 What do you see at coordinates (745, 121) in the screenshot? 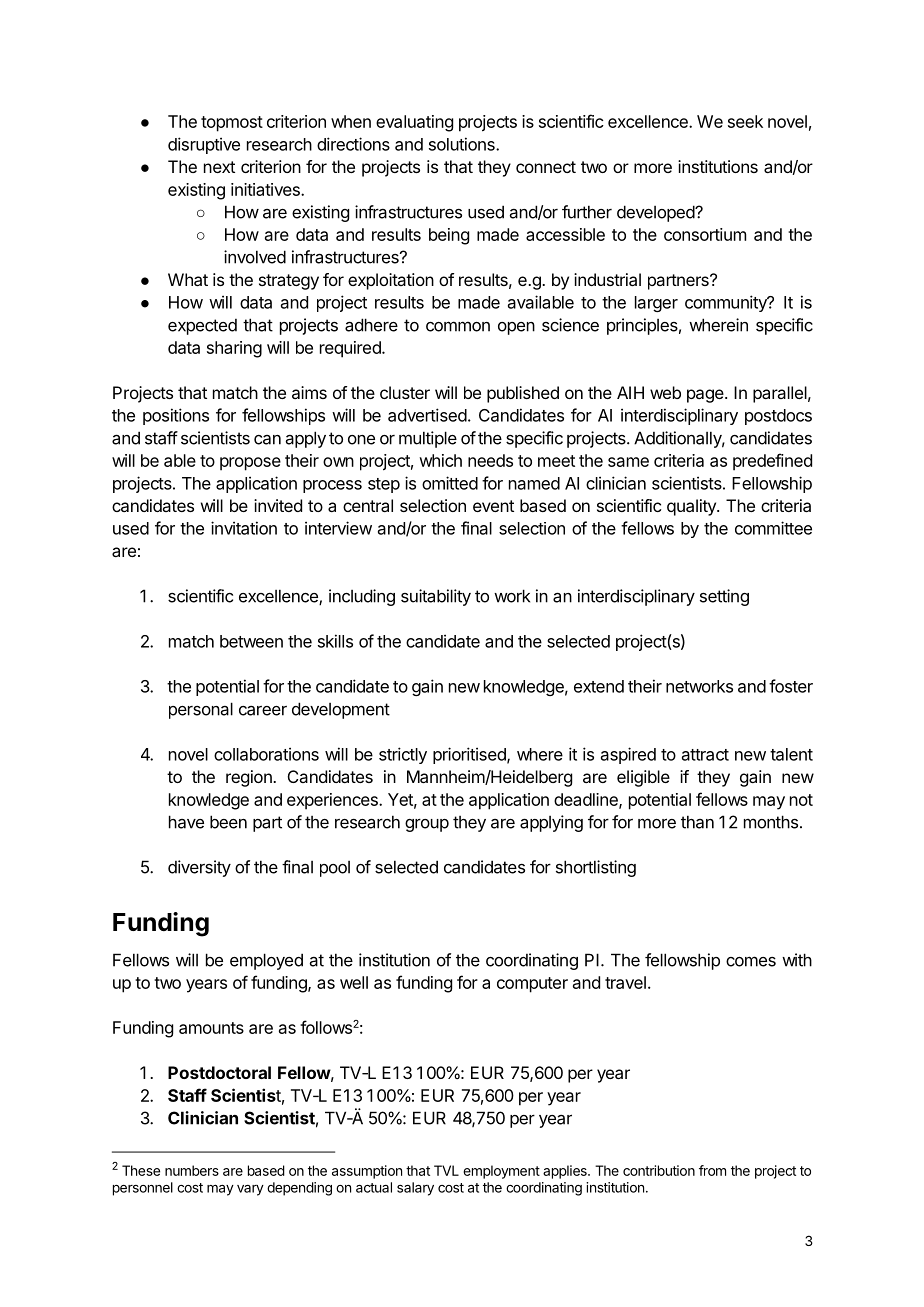
I see `seek` at bounding box center [745, 121].
